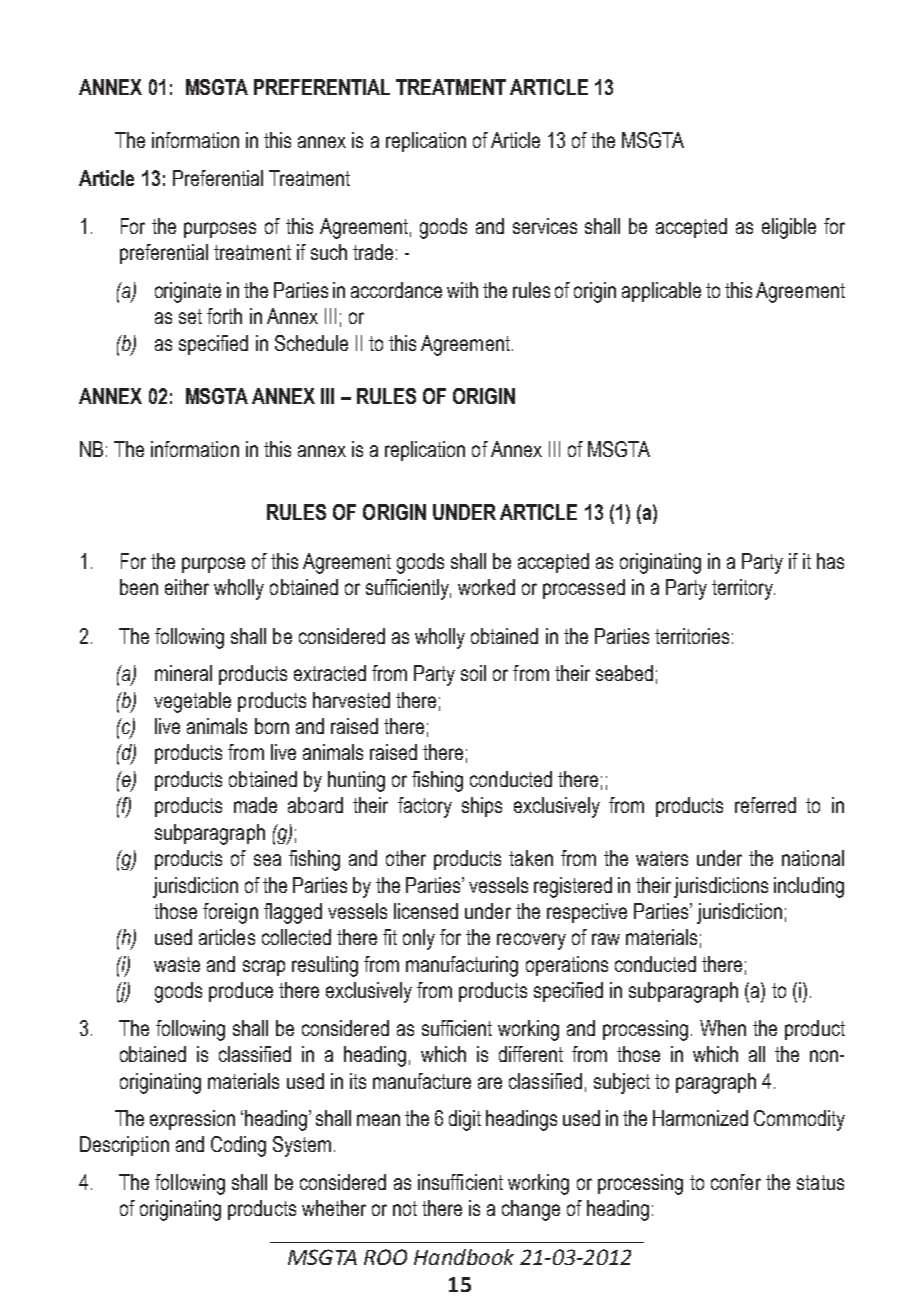 This image has height=1311, width=924. What do you see at coordinates (462, 290) in the image?
I see `with` at bounding box center [462, 290].
